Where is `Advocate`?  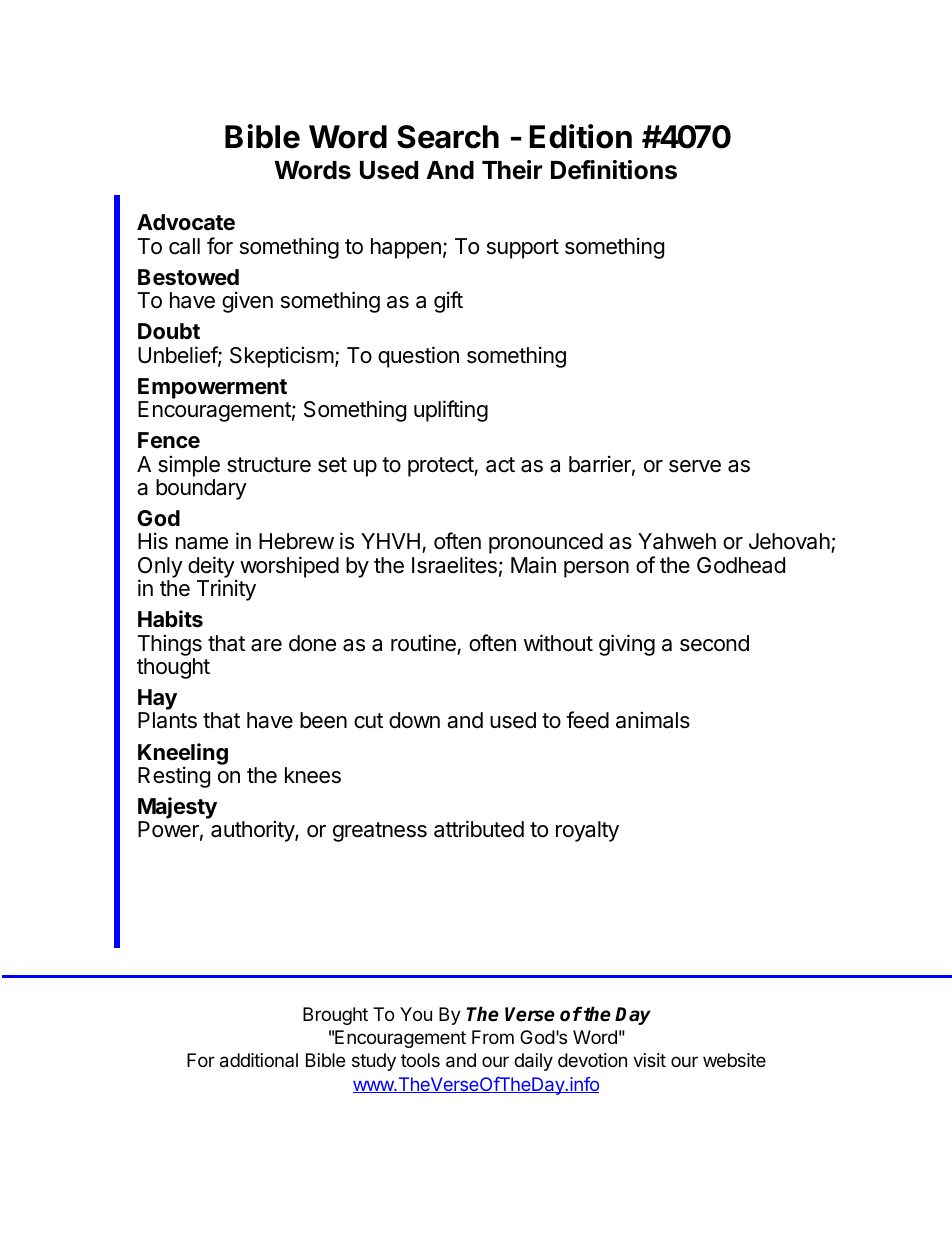
Advocate is located at coordinates (186, 222).
